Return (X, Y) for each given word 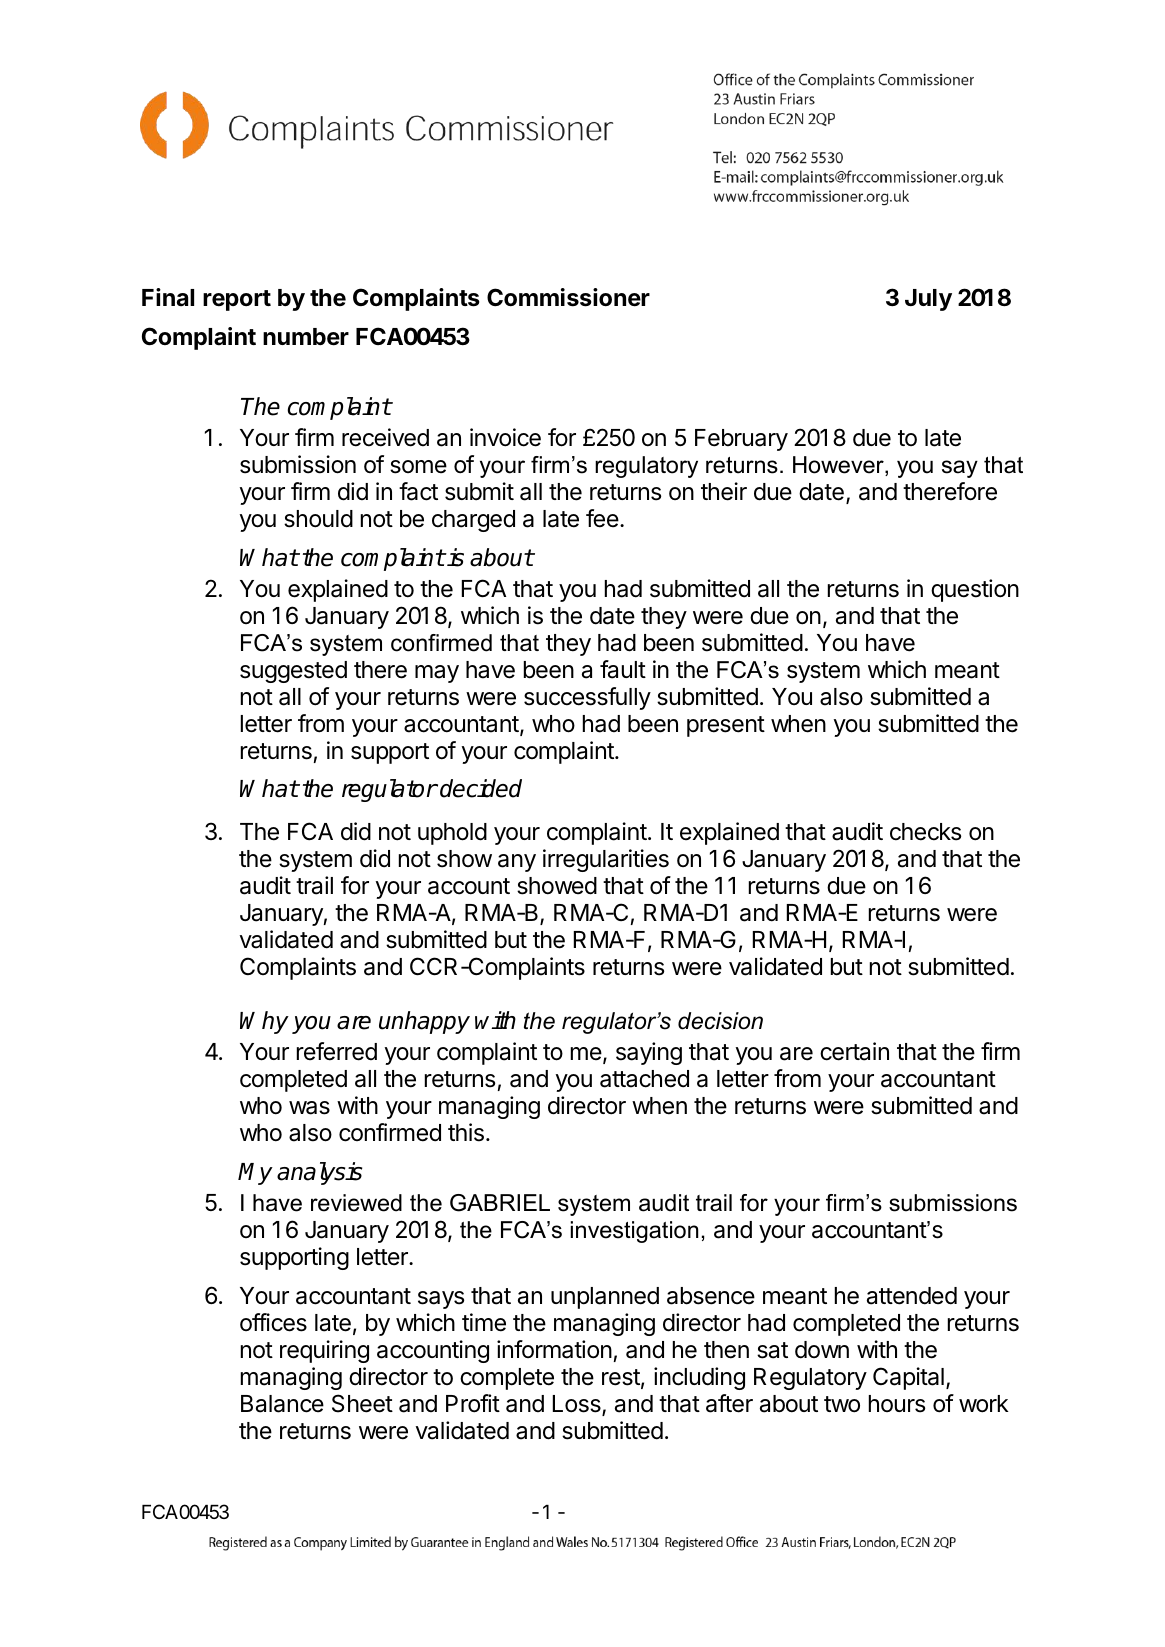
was (309, 1108)
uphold (452, 834)
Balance (282, 1404)
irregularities (606, 860)
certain (854, 1051)
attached (644, 1079)
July (928, 300)
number (306, 337)
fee (602, 518)
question (975, 590)
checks (925, 832)
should (318, 519)
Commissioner (568, 297)
